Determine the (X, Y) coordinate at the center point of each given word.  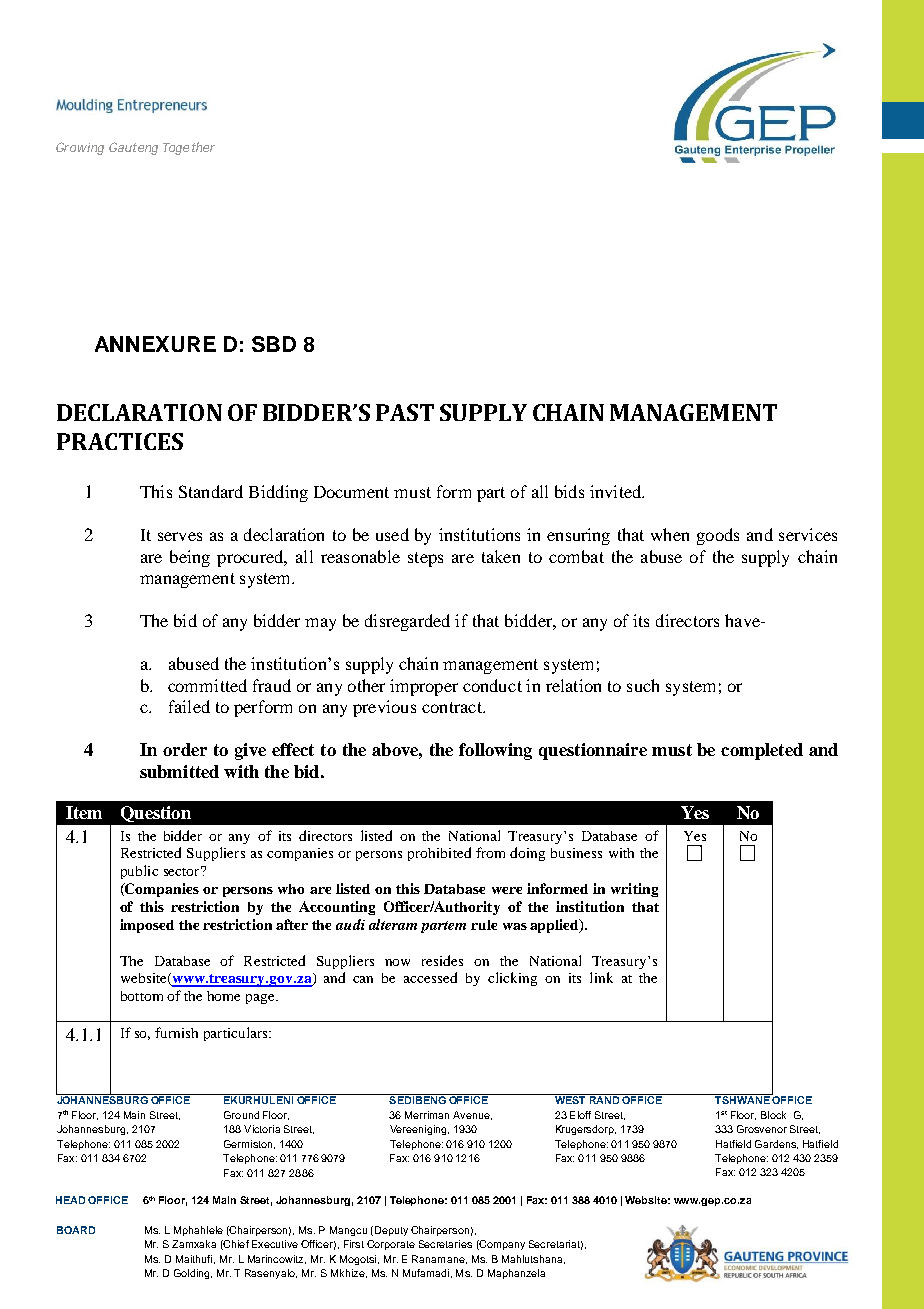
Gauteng (133, 148)
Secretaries (445, 1244)
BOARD (76, 1230)
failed (189, 706)
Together (189, 148)
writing (634, 890)
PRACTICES (120, 441)
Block (773, 1115)
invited (617, 491)
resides (442, 960)
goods (718, 536)
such (643, 685)
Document (351, 492)
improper (424, 687)
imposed (147, 926)
